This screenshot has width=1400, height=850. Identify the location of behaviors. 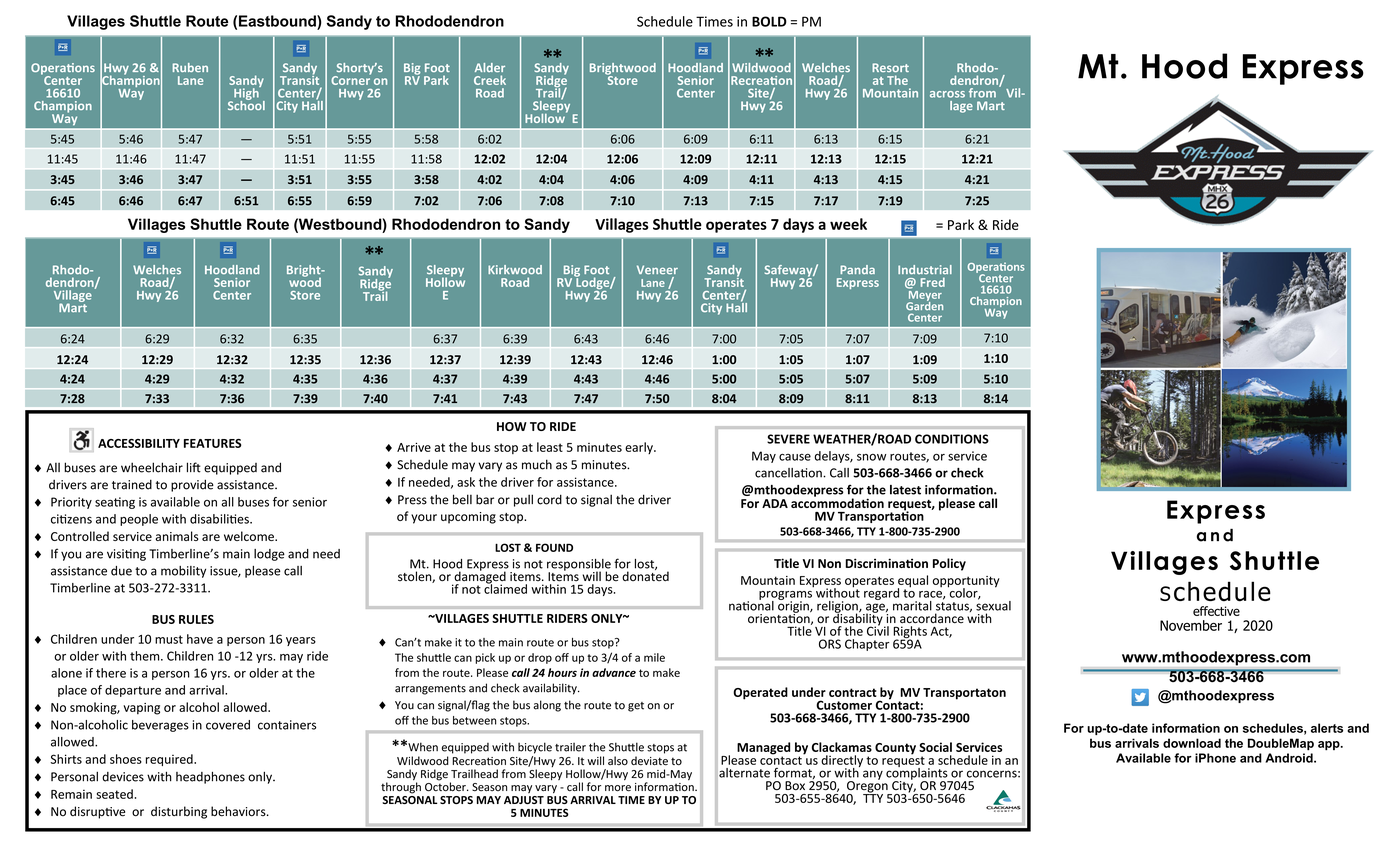
(239, 811).
